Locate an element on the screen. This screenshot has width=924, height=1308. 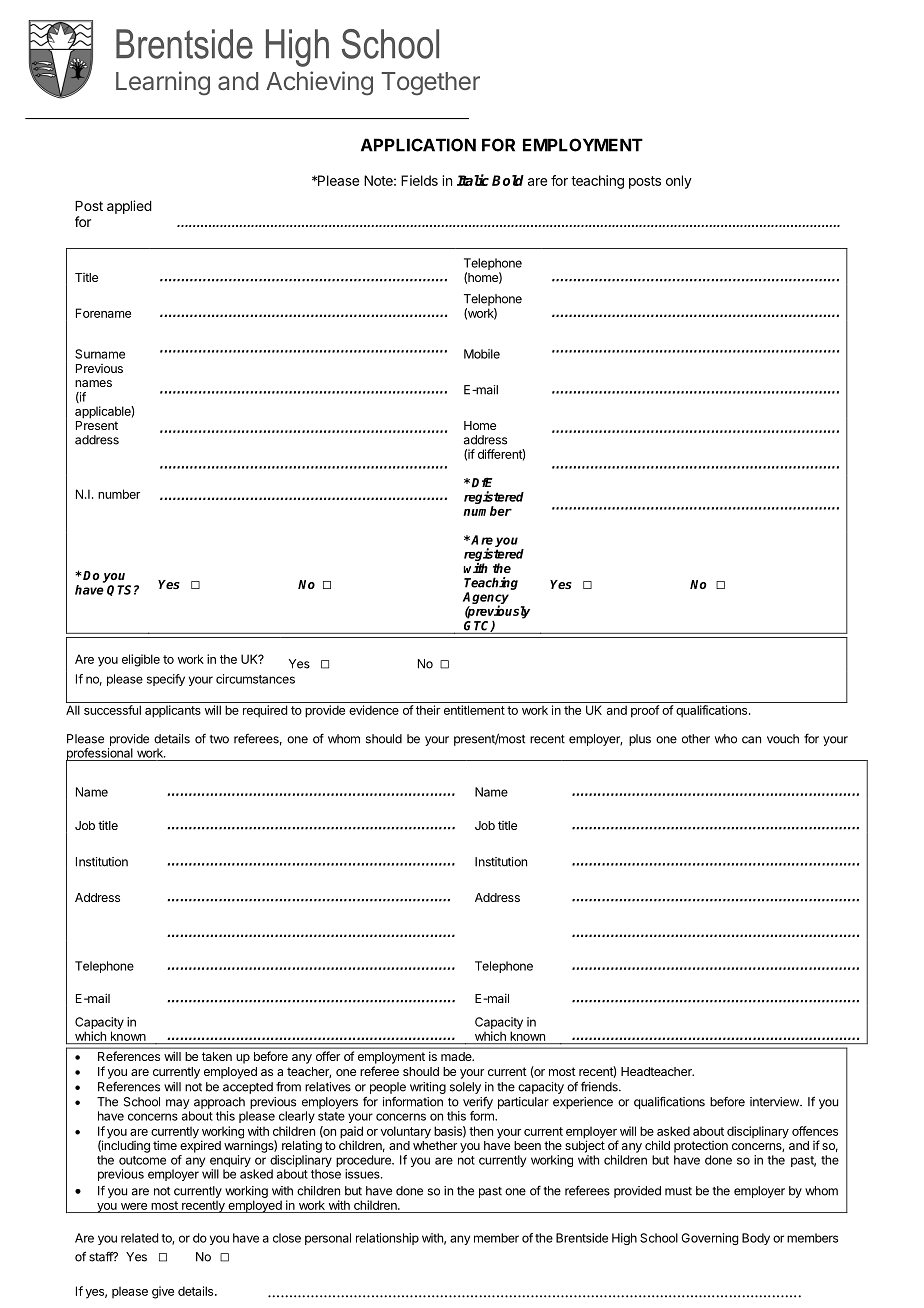
related is located at coordinates (139, 1238).
